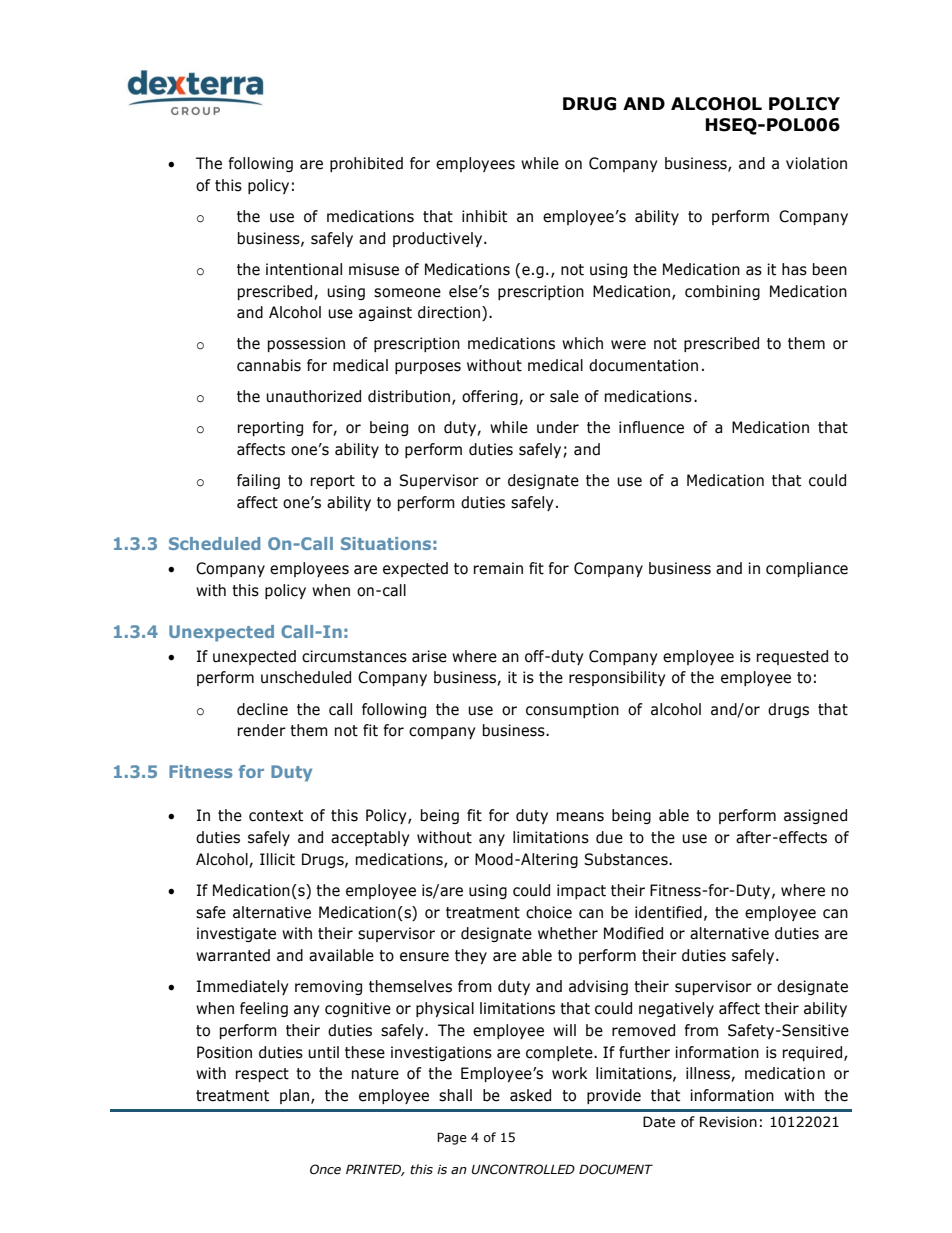 This screenshot has width=952, height=1233. Describe the element at coordinates (354, 656) in the screenshot. I see `circumstances` at that location.
